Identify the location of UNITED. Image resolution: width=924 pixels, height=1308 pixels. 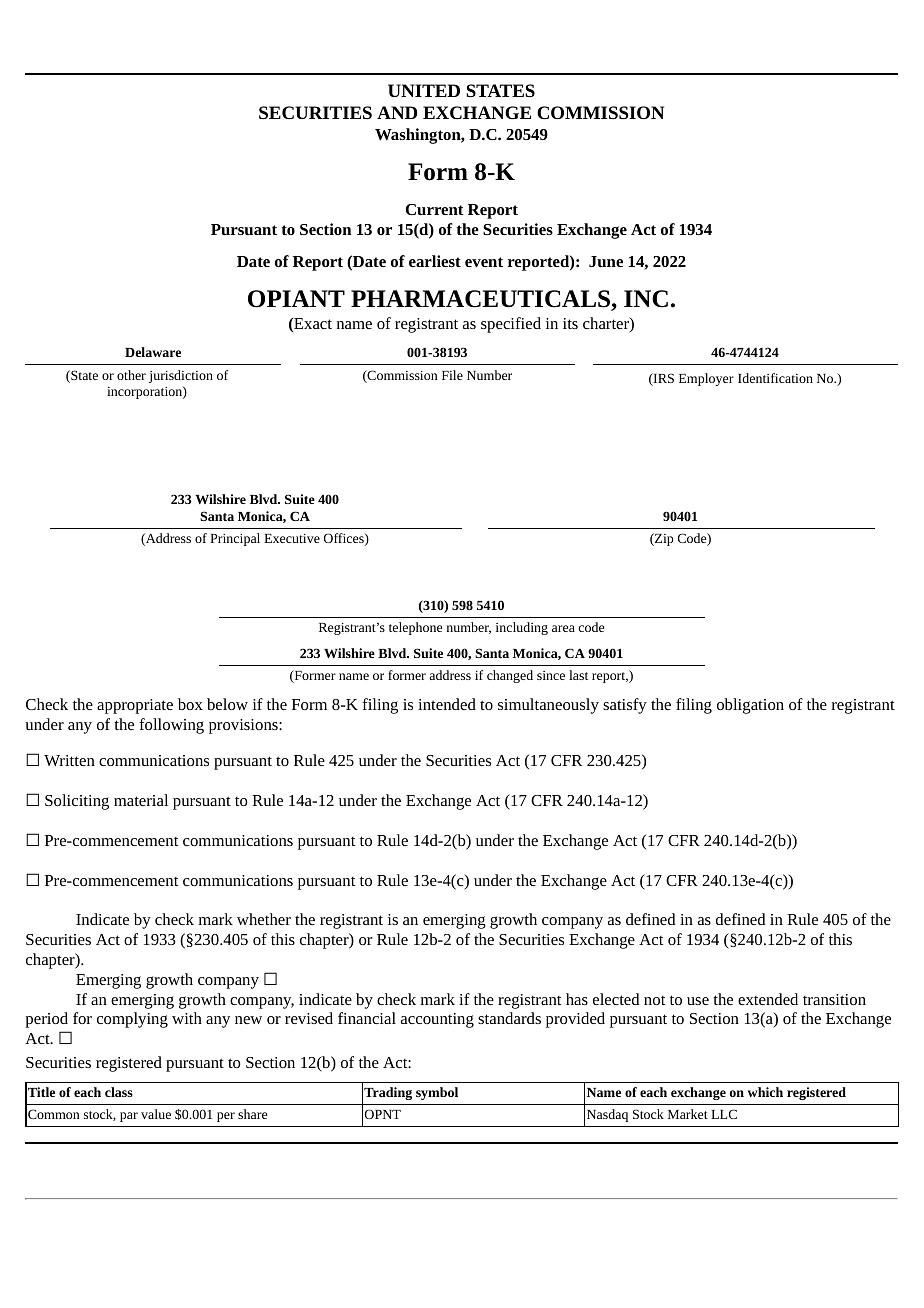
(424, 90).
